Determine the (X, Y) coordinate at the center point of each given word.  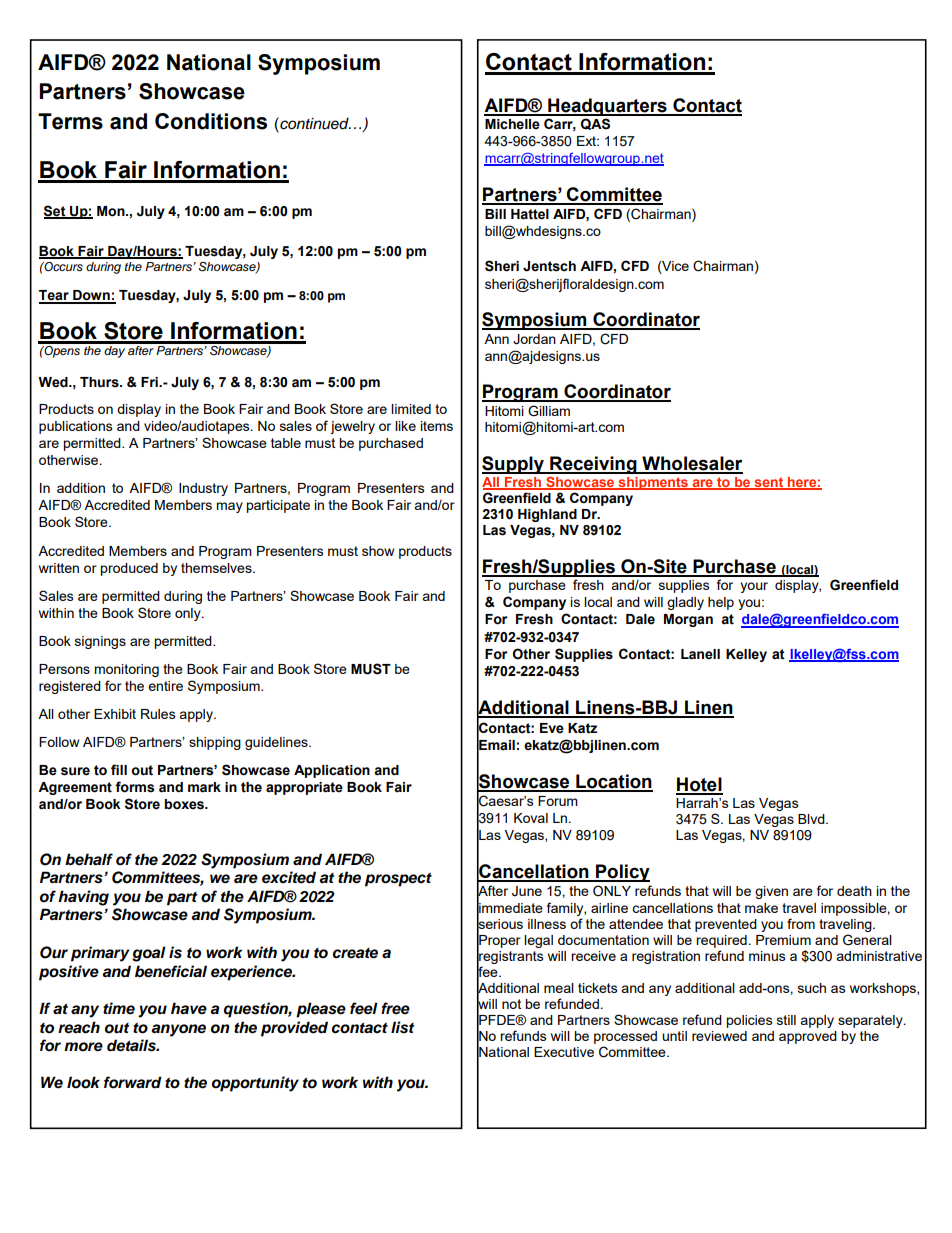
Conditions (211, 121)
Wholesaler (691, 464)
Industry (203, 489)
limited (411, 409)
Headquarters (607, 107)
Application (332, 771)
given (771, 892)
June (527, 891)
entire (165, 686)
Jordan (534, 339)
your (754, 587)
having (83, 898)
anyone (178, 1030)
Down (91, 296)
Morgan (688, 620)
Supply (514, 465)
